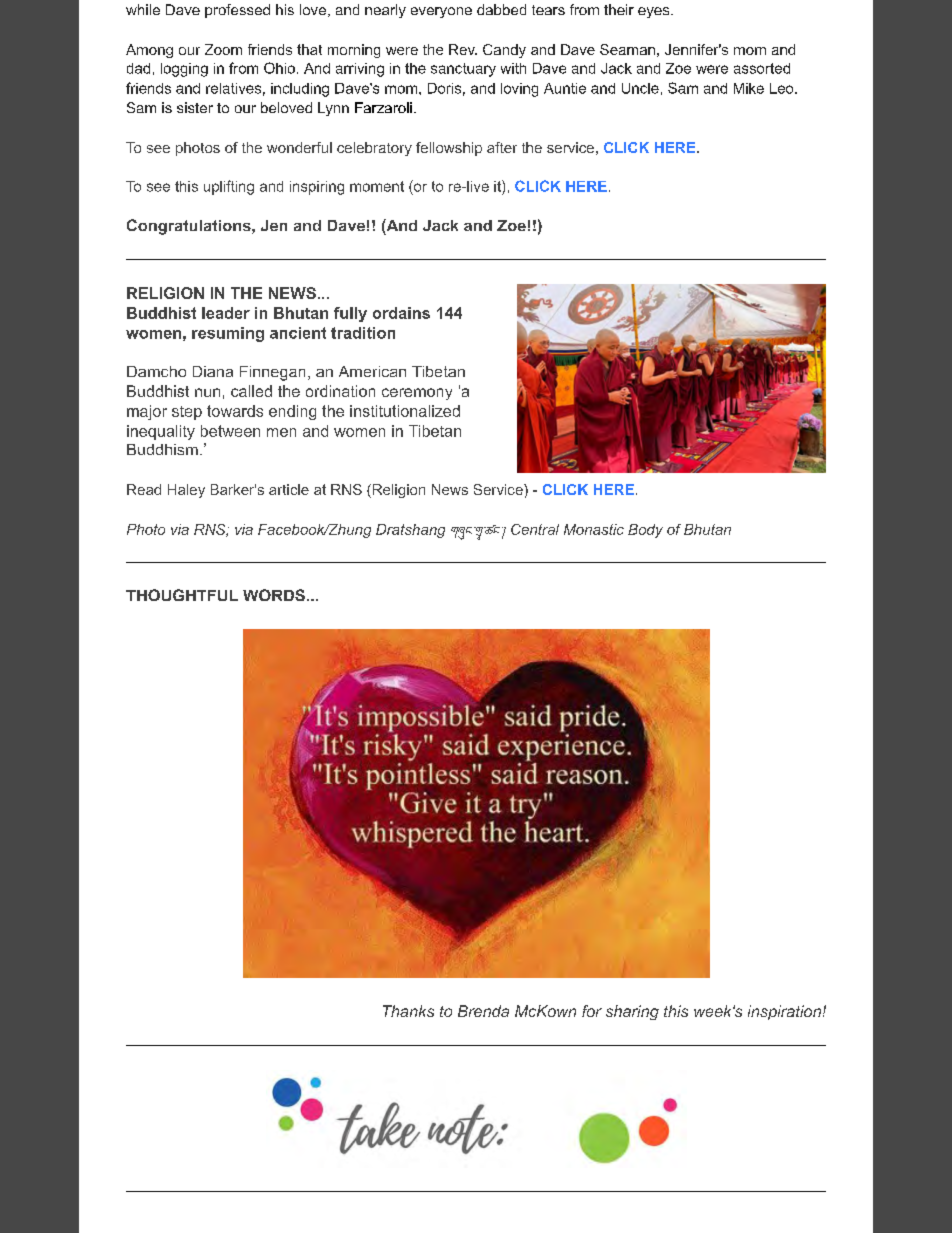  What do you see at coordinates (535, 529) in the screenshot?
I see `Central` at bounding box center [535, 529].
